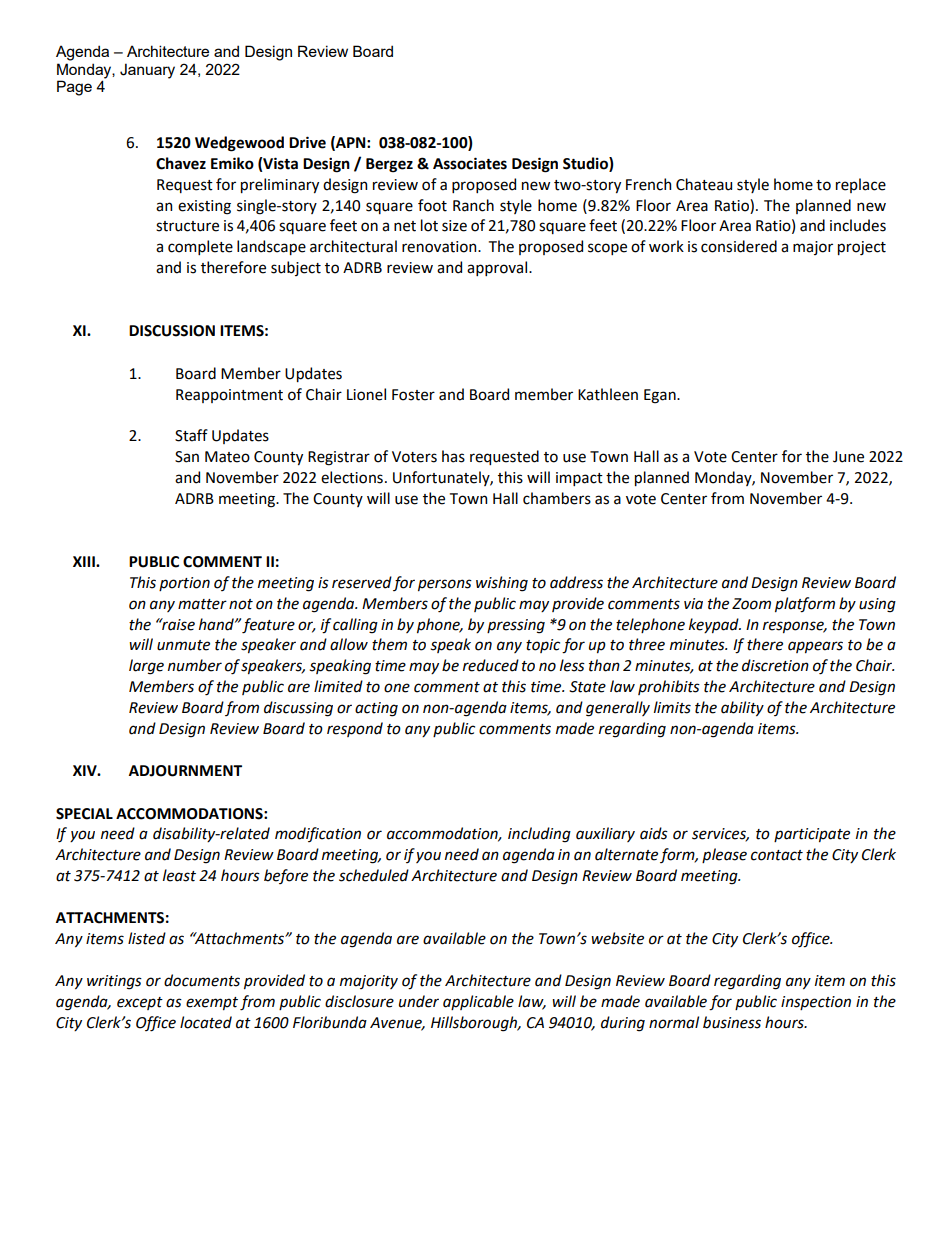 This image has height=1233, width=952. What do you see at coordinates (751, 604) in the image?
I see `Zoom` at bounding box center [751, 604].
